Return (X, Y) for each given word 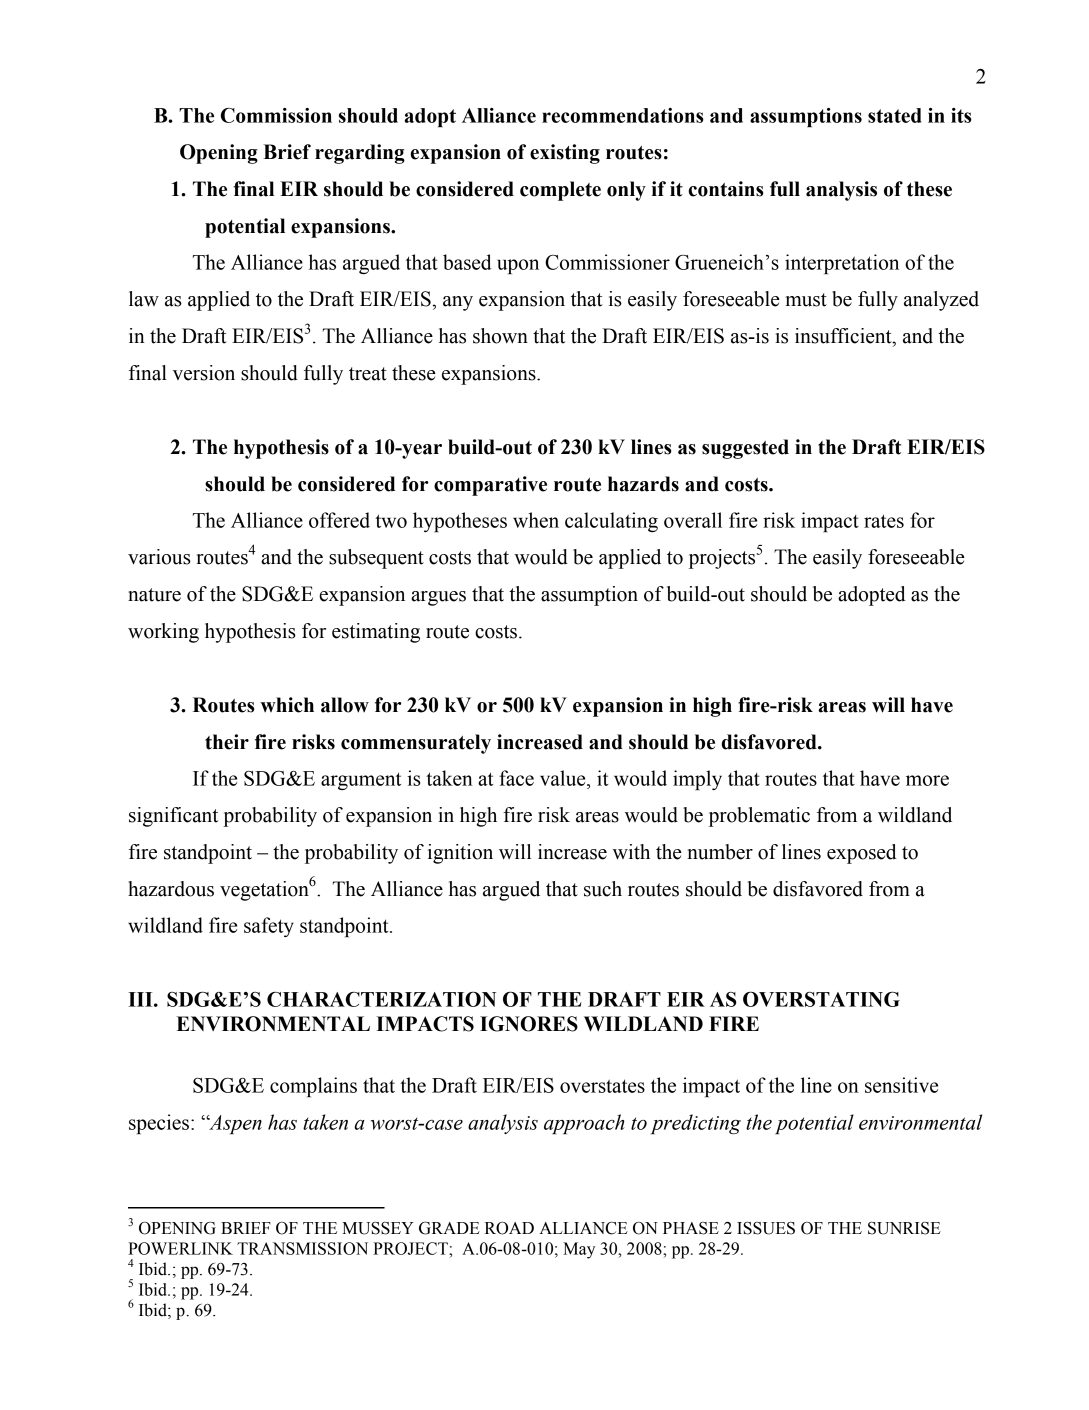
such (603, 889)
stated (894, 115)
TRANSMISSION (302, 1248)
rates (884, 521)
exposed (862, 854)
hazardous (171, 889)
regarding (360, 154)
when (536, 520)
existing (565, 154)
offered (339, 520)
